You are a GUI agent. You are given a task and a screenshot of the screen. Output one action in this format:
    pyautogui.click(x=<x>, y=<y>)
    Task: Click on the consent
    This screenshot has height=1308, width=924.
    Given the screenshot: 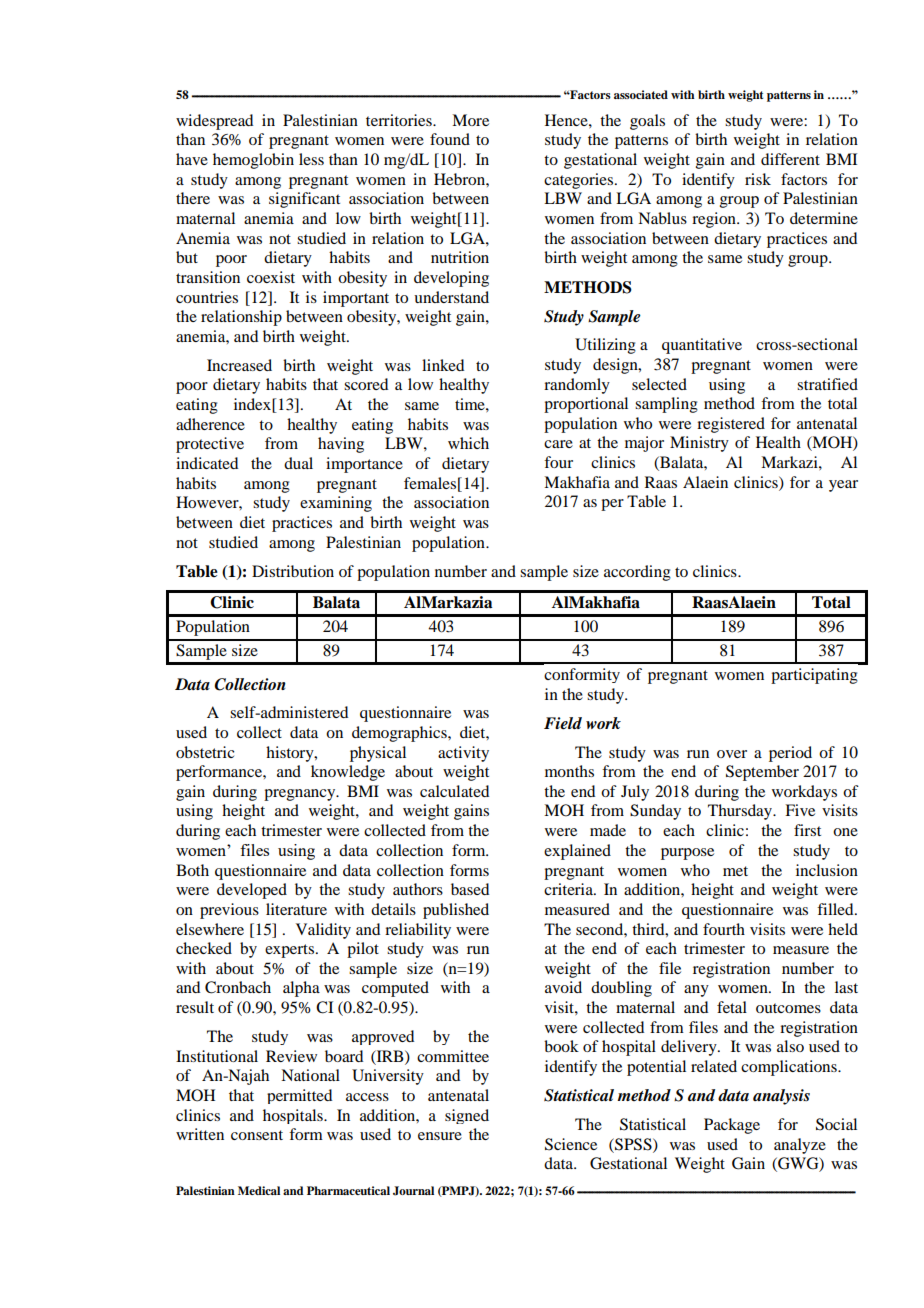 What is the action you would take?
    pyautogui.click(x=257, y=1135)
